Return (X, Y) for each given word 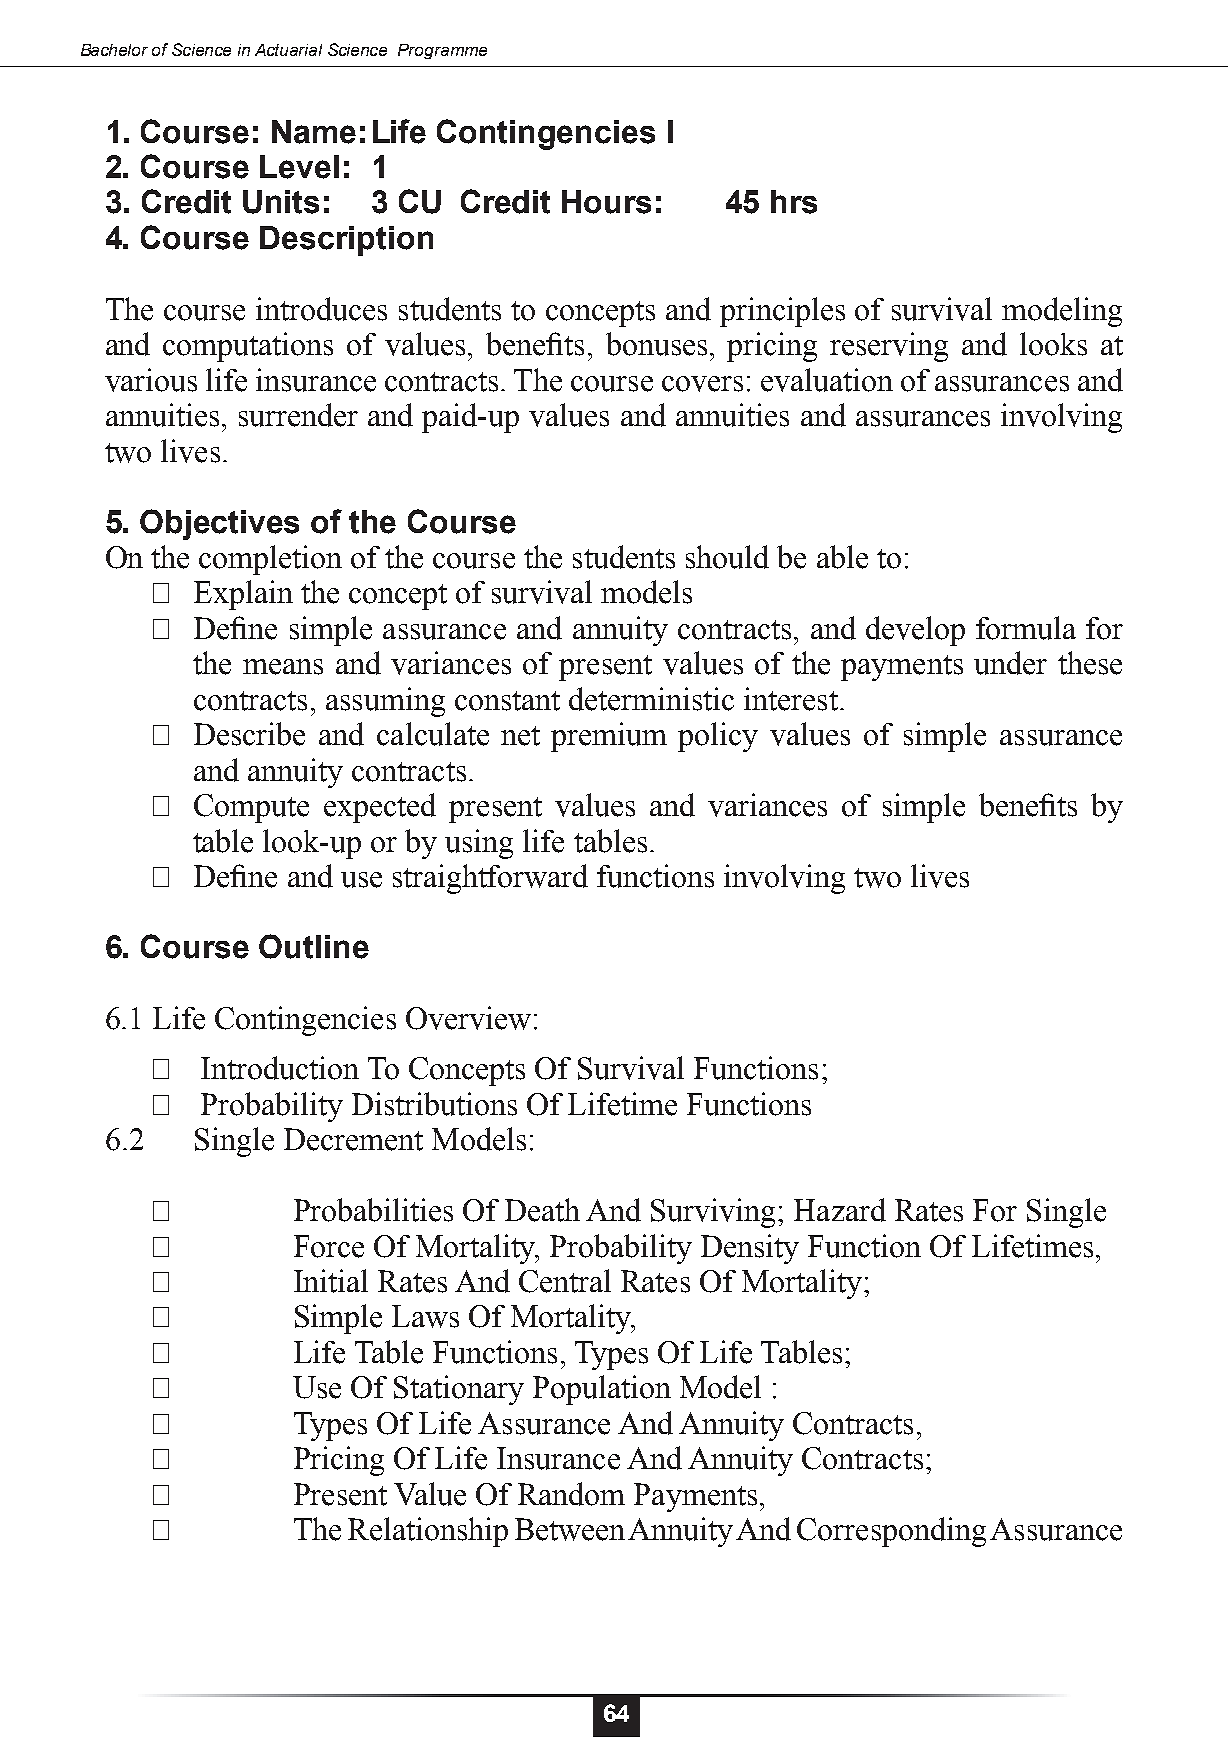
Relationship (428, 1532)
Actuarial (288, 50)
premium (609, 737)
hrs (794, 202)
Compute (251, 808)
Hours (606, 202)
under (1010, 663)
